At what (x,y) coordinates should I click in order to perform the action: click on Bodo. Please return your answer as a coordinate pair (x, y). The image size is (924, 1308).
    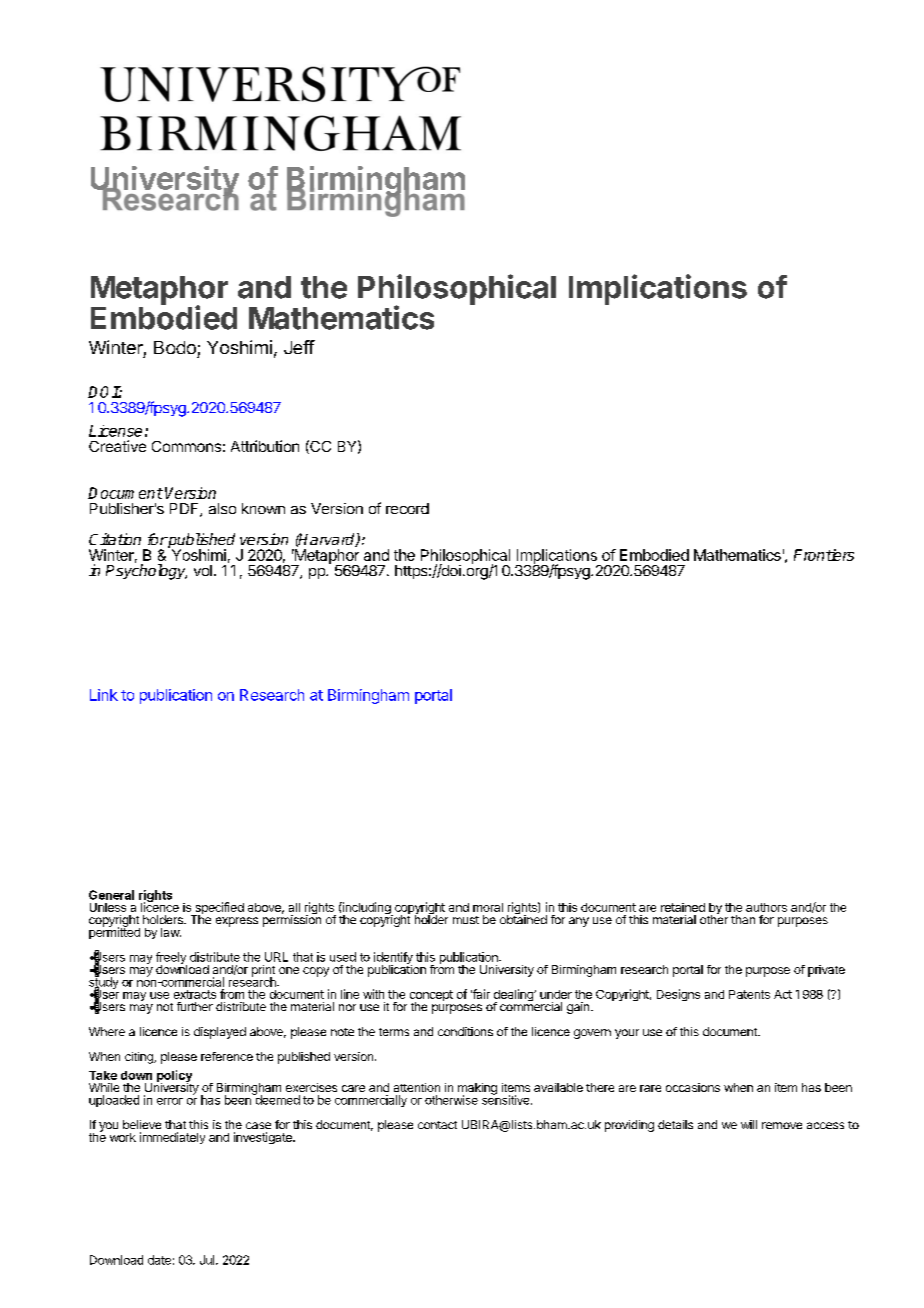
    Looking at the image, I should click on (175, 347).
